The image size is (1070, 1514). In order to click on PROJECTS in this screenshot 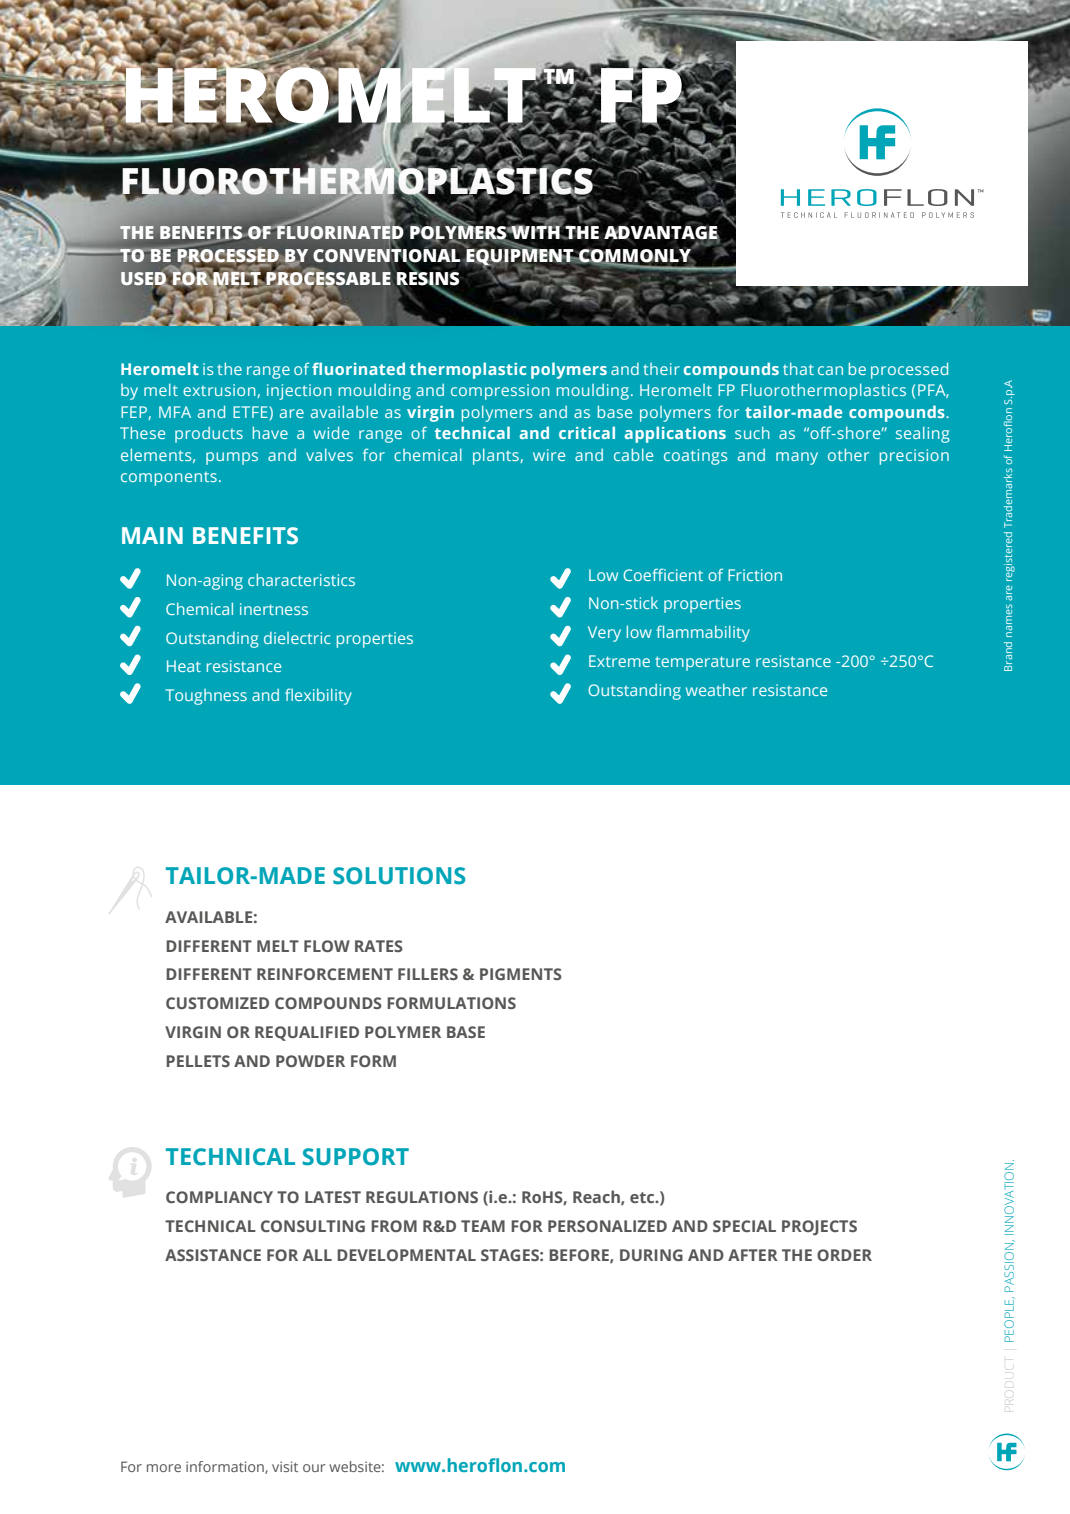, I will do `click(819, 1228)`.
